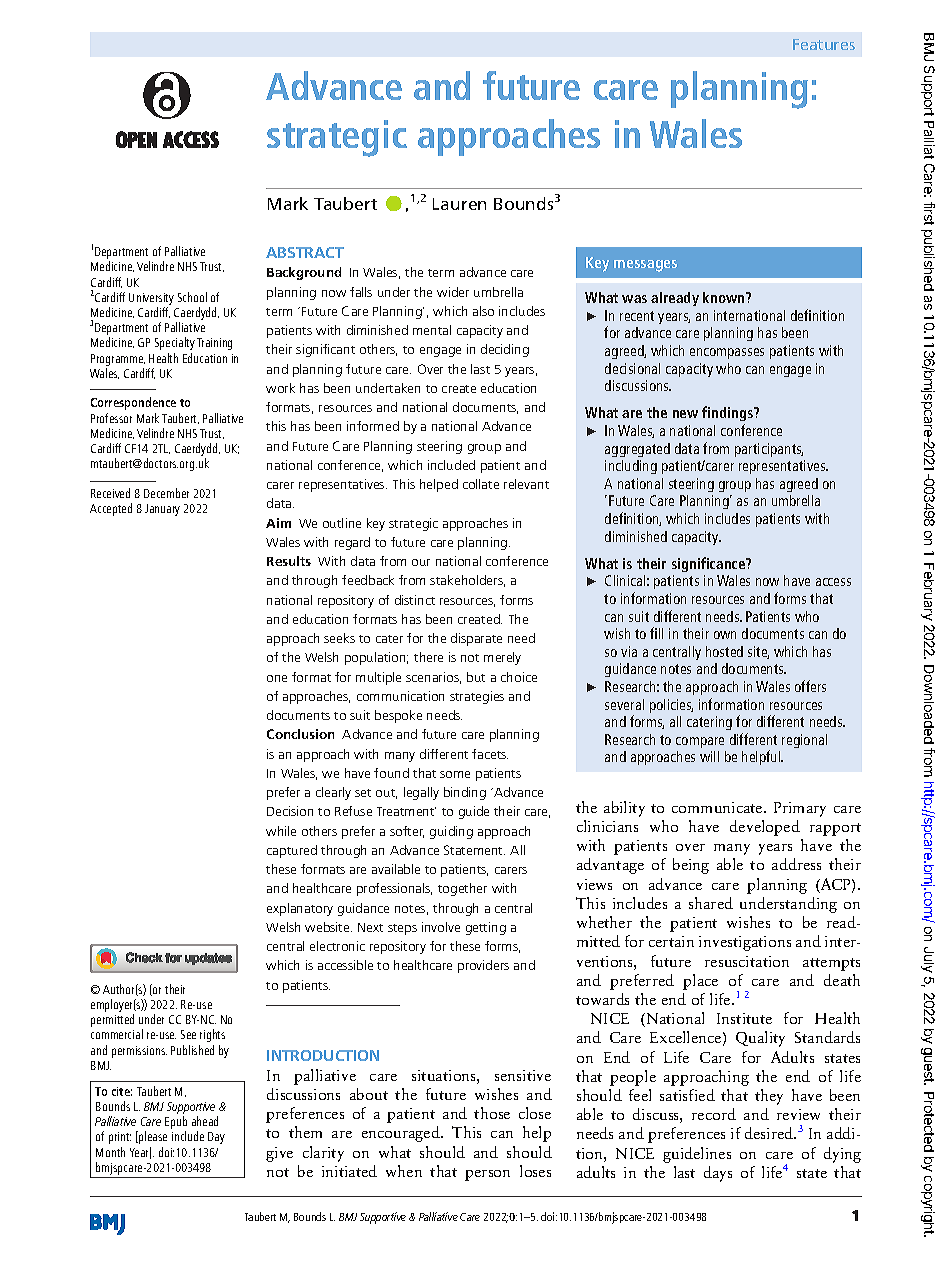 This screenshot has width=952, height=1270. What do you see at coordinates (796, 864) in the screenshot?
I see `address` at bounding box center [796, 864].
